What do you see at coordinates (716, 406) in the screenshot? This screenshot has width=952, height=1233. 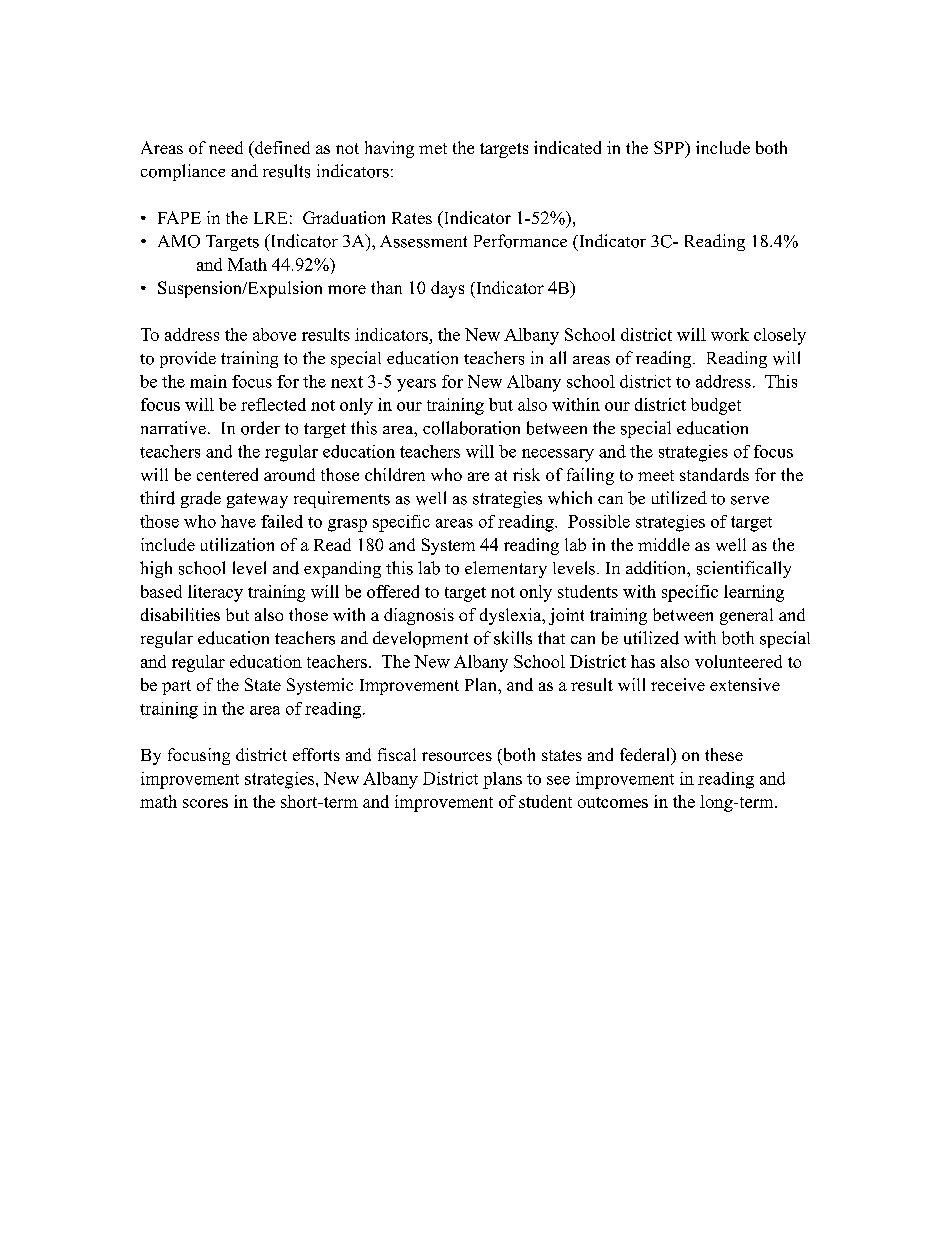 I see `budget` at bounding box center [716, 406].
